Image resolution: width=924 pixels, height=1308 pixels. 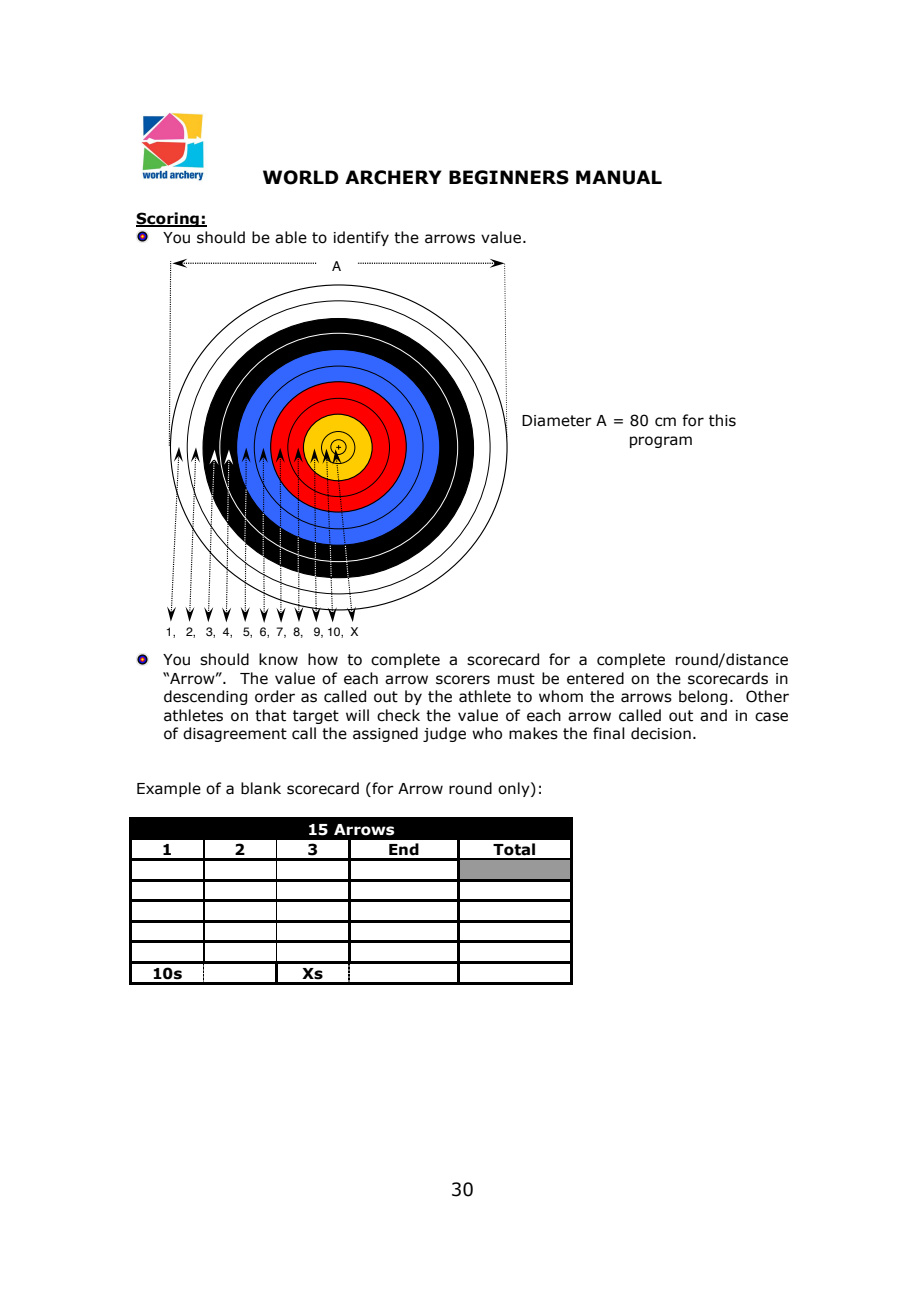 I want to click on blank, so click(x=261, y=788).
